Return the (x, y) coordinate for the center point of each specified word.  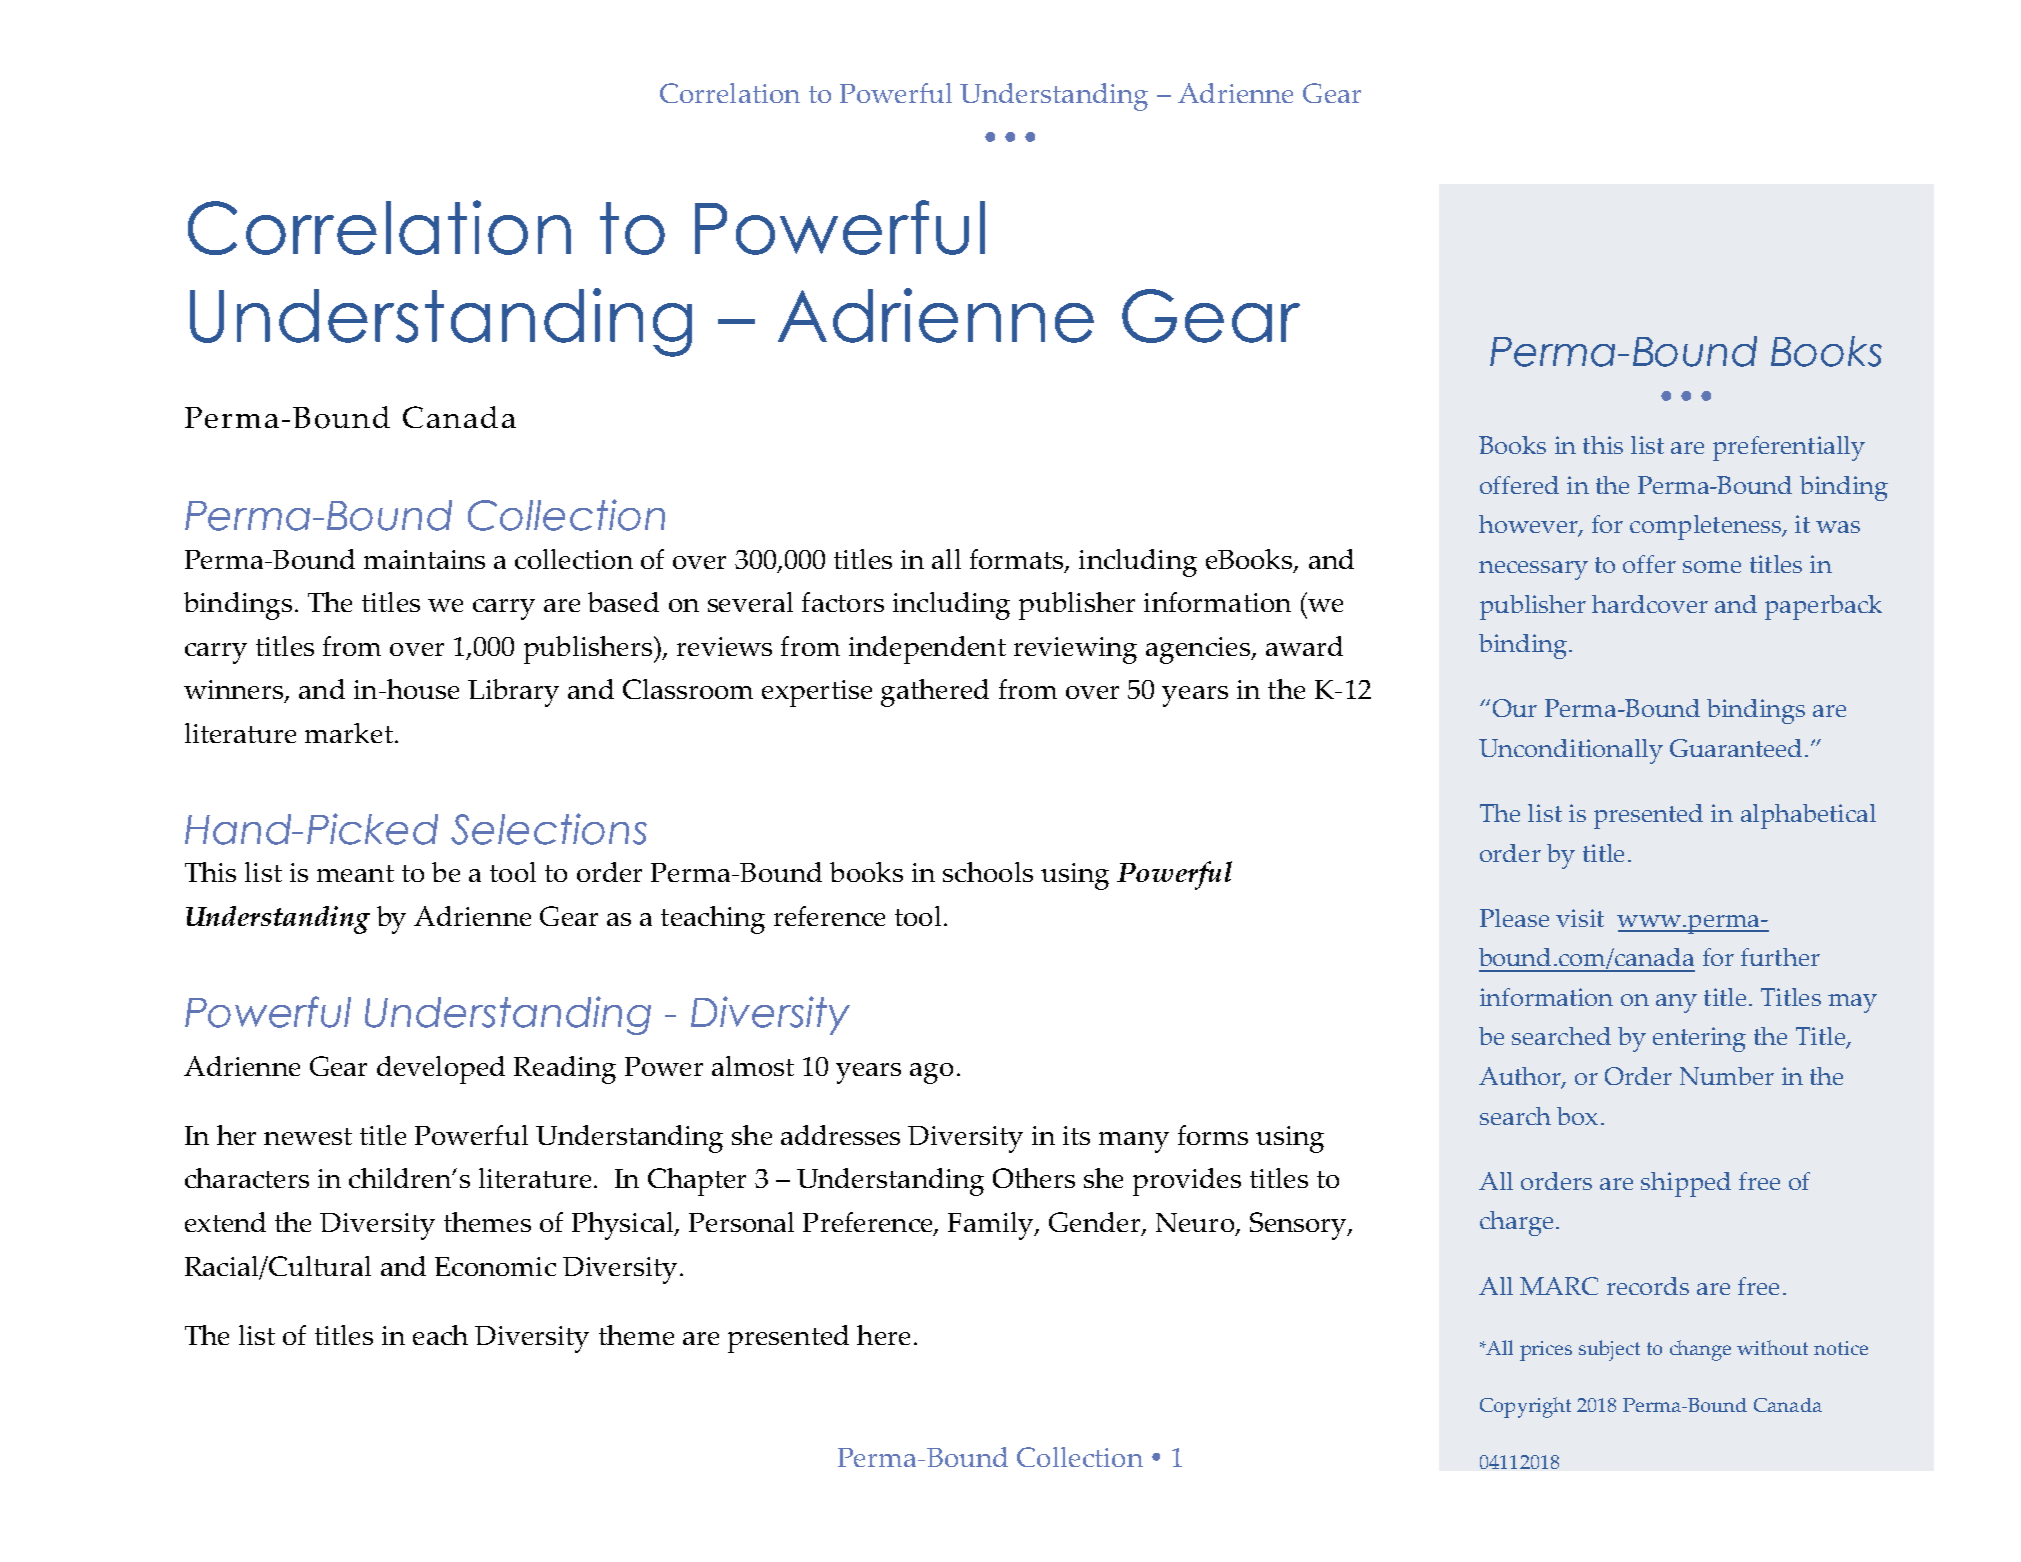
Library (513, 693)
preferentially (1789, 448)
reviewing (1075, 650)
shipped (1686, 1184)
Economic (495, 1266)
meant (355, 873)
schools (988, 872)
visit (1580, 918)
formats (1018, 560)
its (1076, 1135)
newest (308, 1136)
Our (1515, 708)
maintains (424, 559)
